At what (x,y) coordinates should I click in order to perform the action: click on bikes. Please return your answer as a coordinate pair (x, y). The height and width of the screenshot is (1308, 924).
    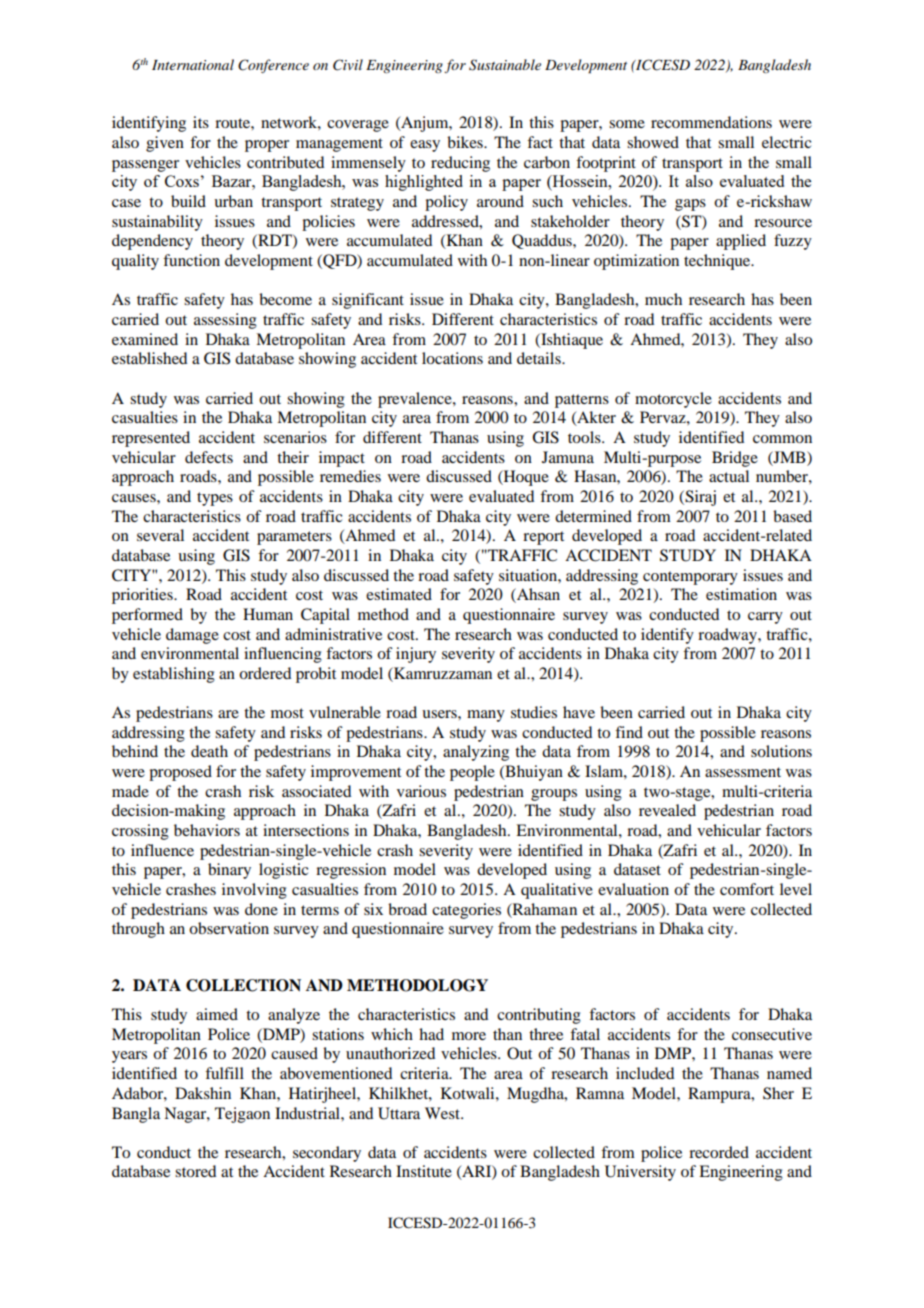
    Looking at the image, I should click on (466, 142).
